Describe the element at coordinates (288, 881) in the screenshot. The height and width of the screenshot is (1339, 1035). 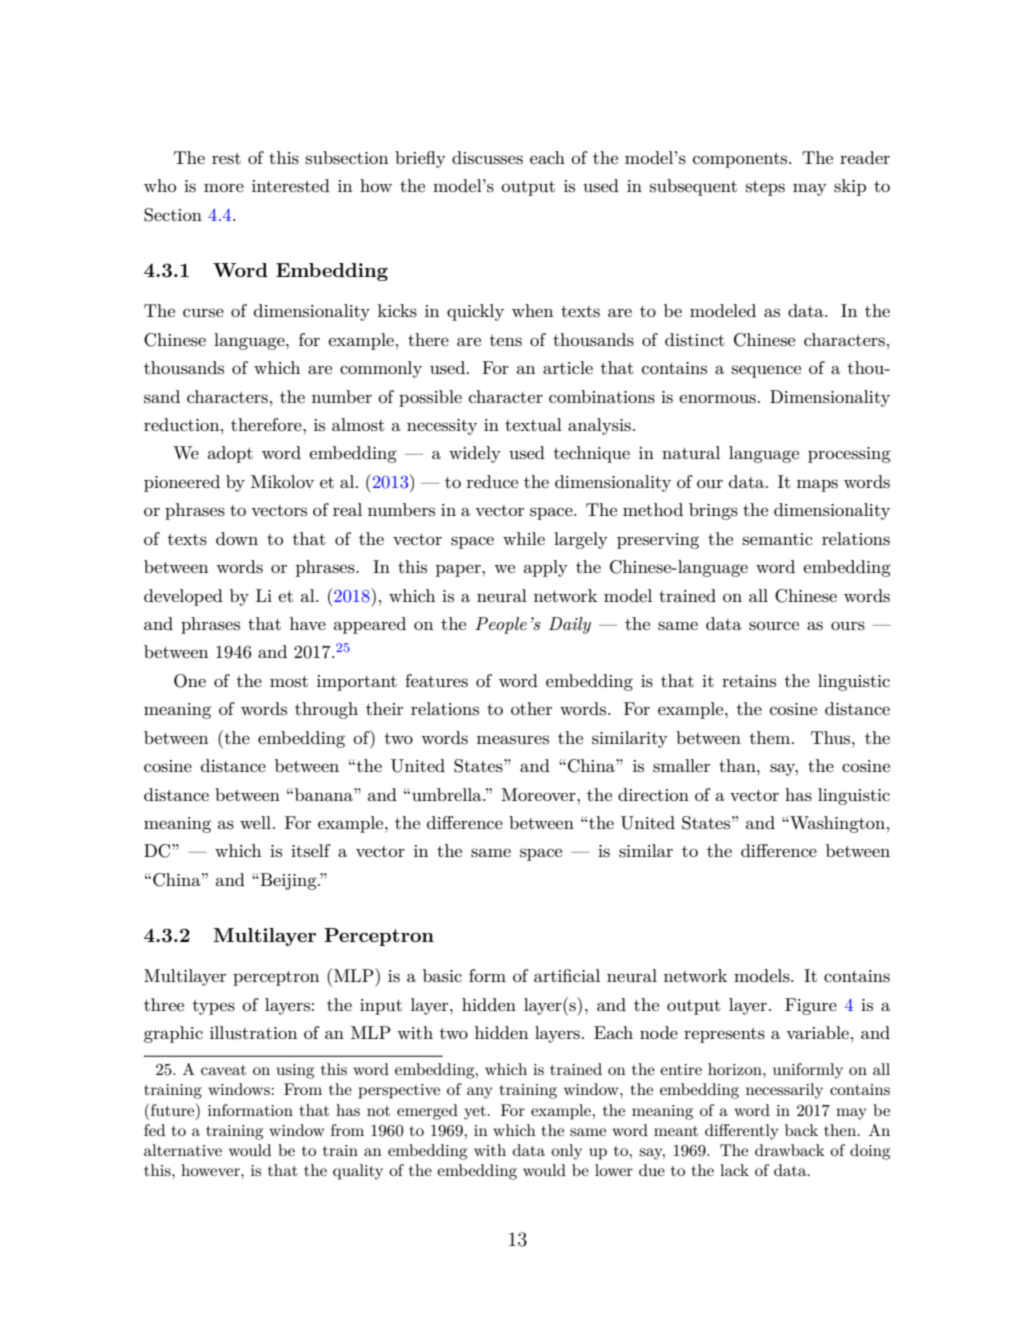
I see `Beijing` at that location.
